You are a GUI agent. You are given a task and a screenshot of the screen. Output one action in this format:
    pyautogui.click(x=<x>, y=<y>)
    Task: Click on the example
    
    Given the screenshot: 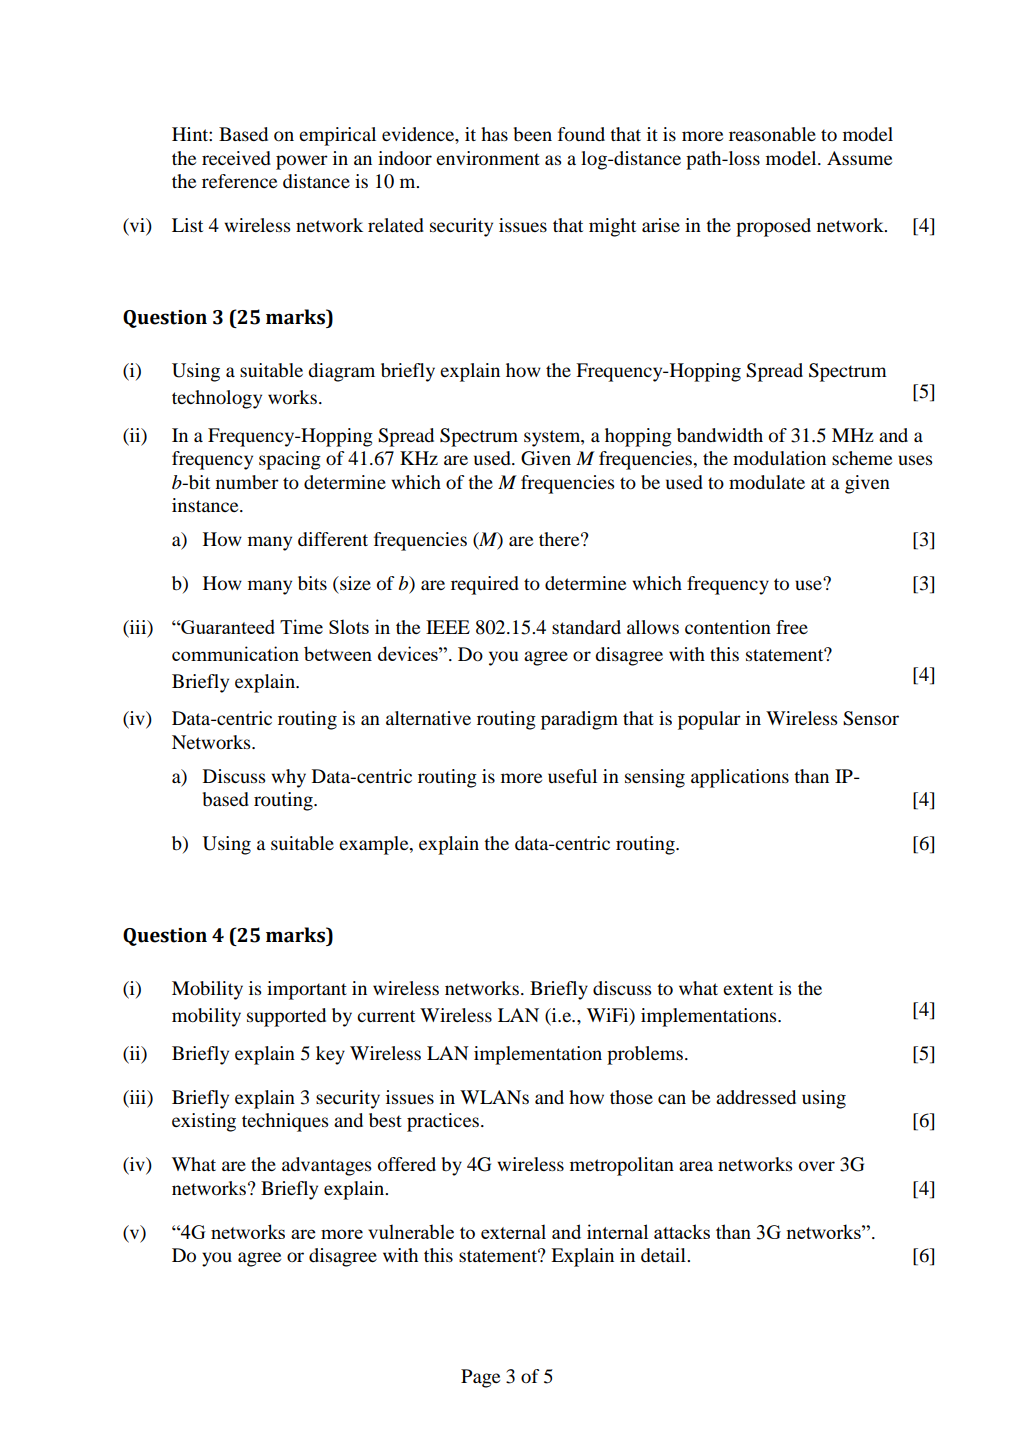 What is the action you would take?
    pyautogui.click(x=375, y=845)
